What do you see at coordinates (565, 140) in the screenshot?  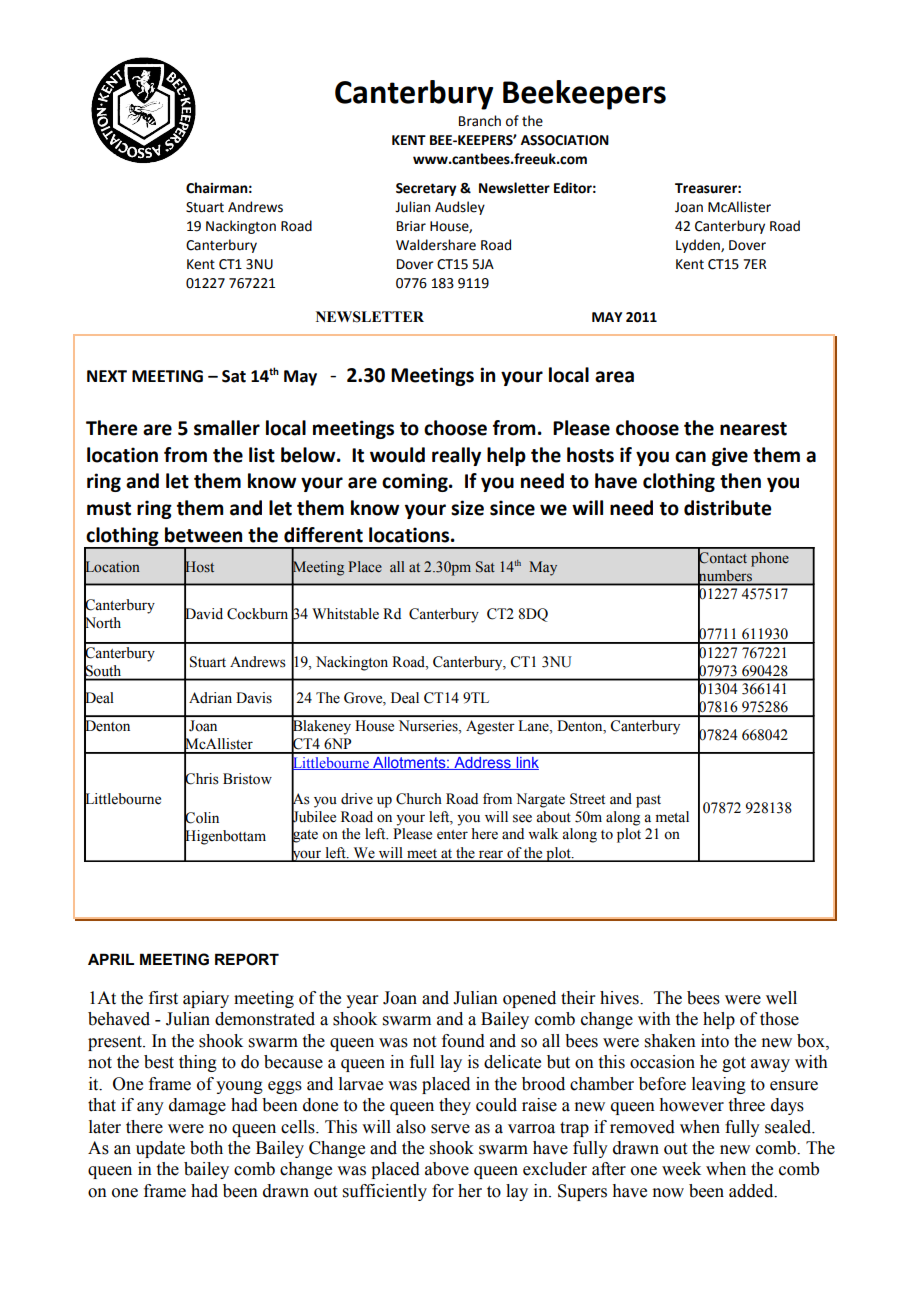 I see `ASSOCIATION` at bounding box center [565, 140].
